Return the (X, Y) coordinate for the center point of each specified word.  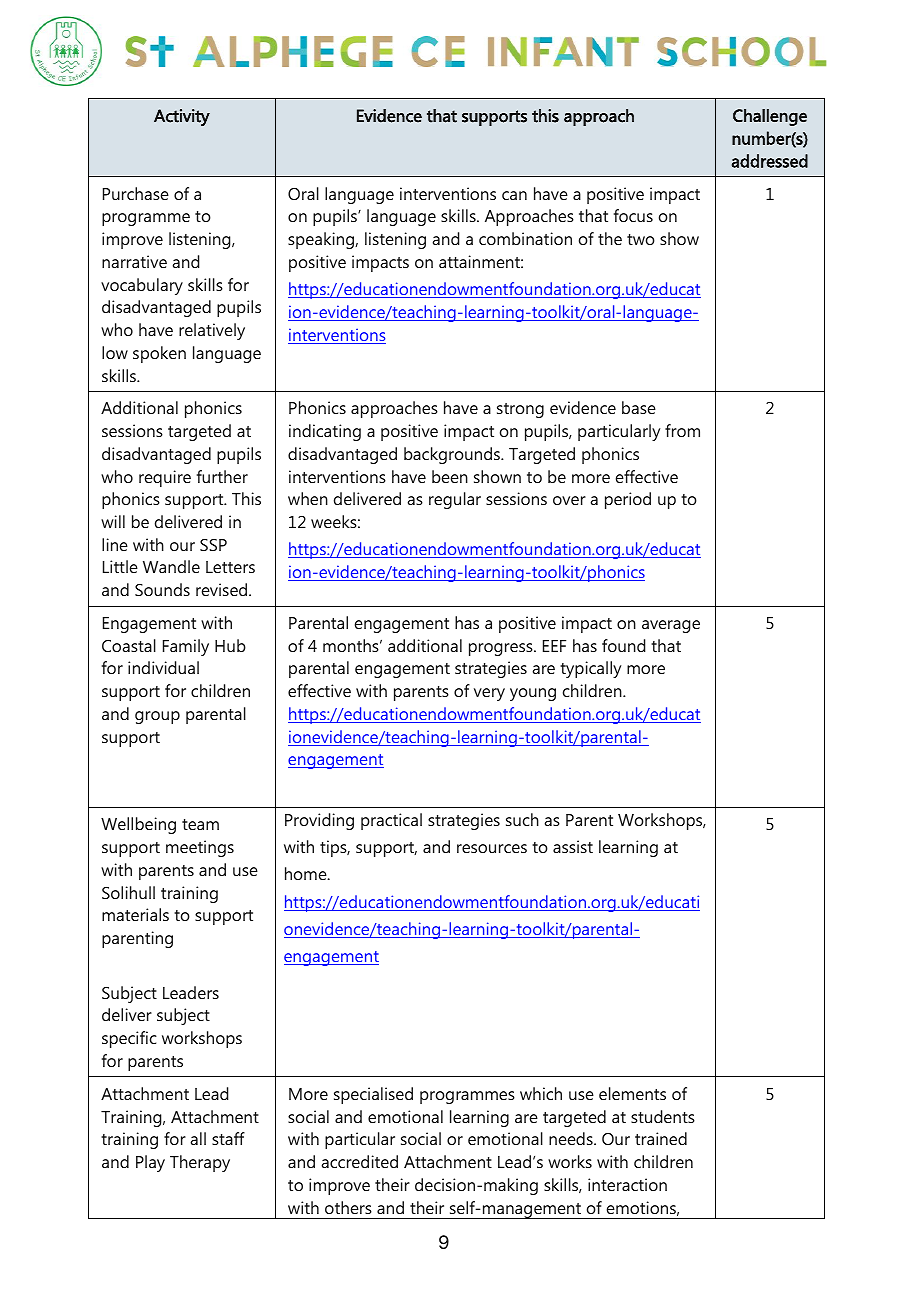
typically (590, 669)
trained (661, 1138)
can (514, 195)
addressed (770, 161)
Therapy (200, 1163)
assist (573, 846)
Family (186, 647)
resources (492, 848)
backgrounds (453, 455)
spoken (159, 354)
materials (135, 914)
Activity (182, 117)
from (682, 430)
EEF (554, 646)
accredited (359, 1161)
